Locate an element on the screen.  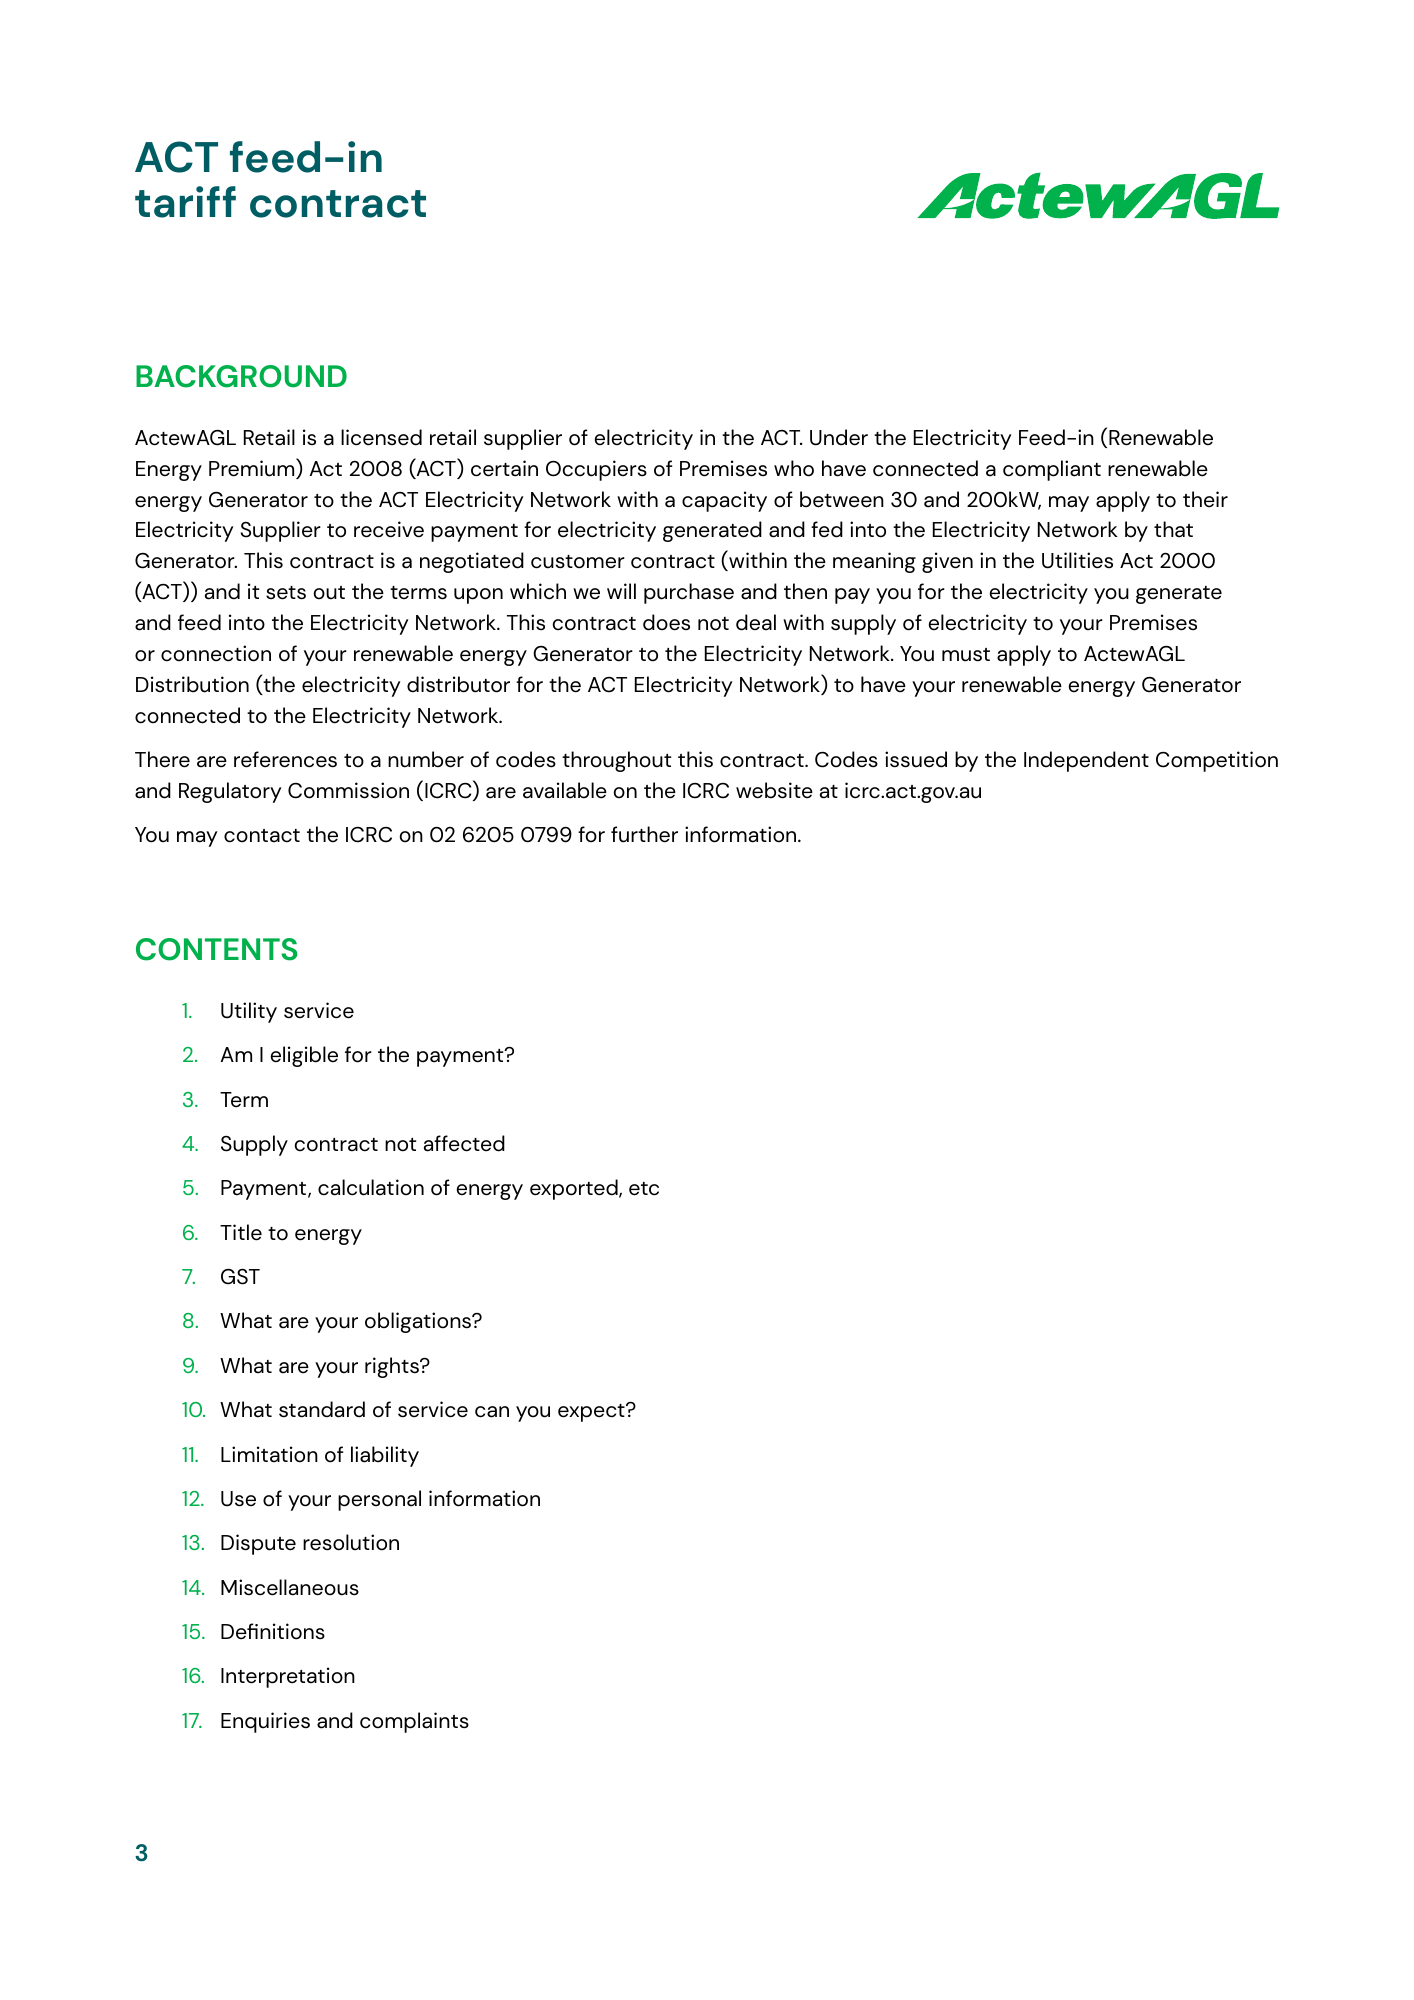
contact is located at coordinates (262, 836).
